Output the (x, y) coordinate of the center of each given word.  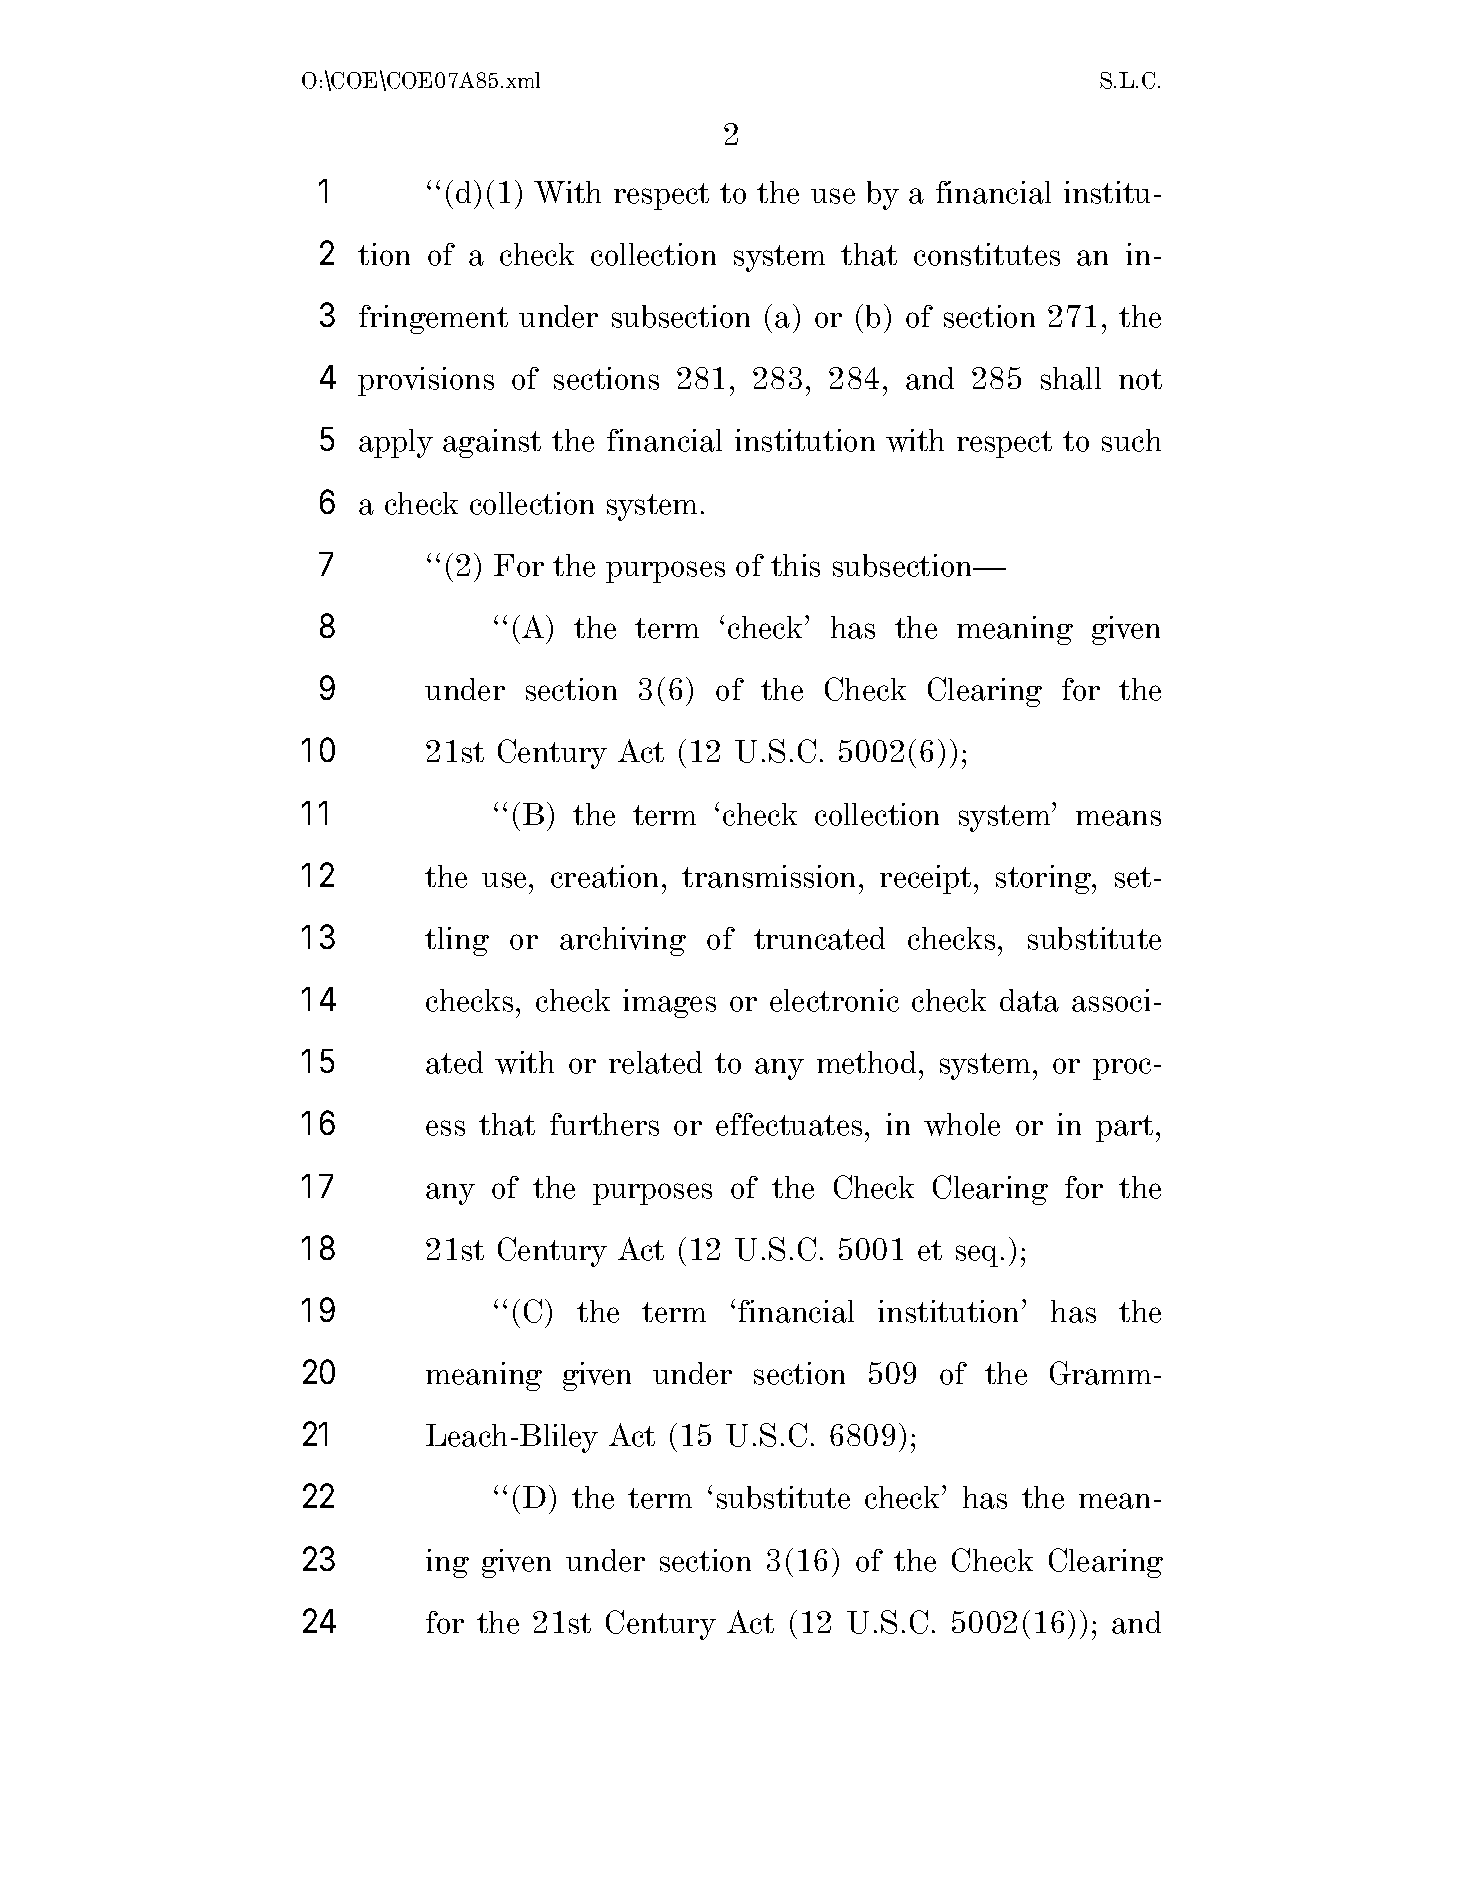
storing (1045, 879)
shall (1071, 378)
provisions (426, 381)
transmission (771, 876)
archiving (623, 941)
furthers (604, 1124)
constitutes (987, 254)
